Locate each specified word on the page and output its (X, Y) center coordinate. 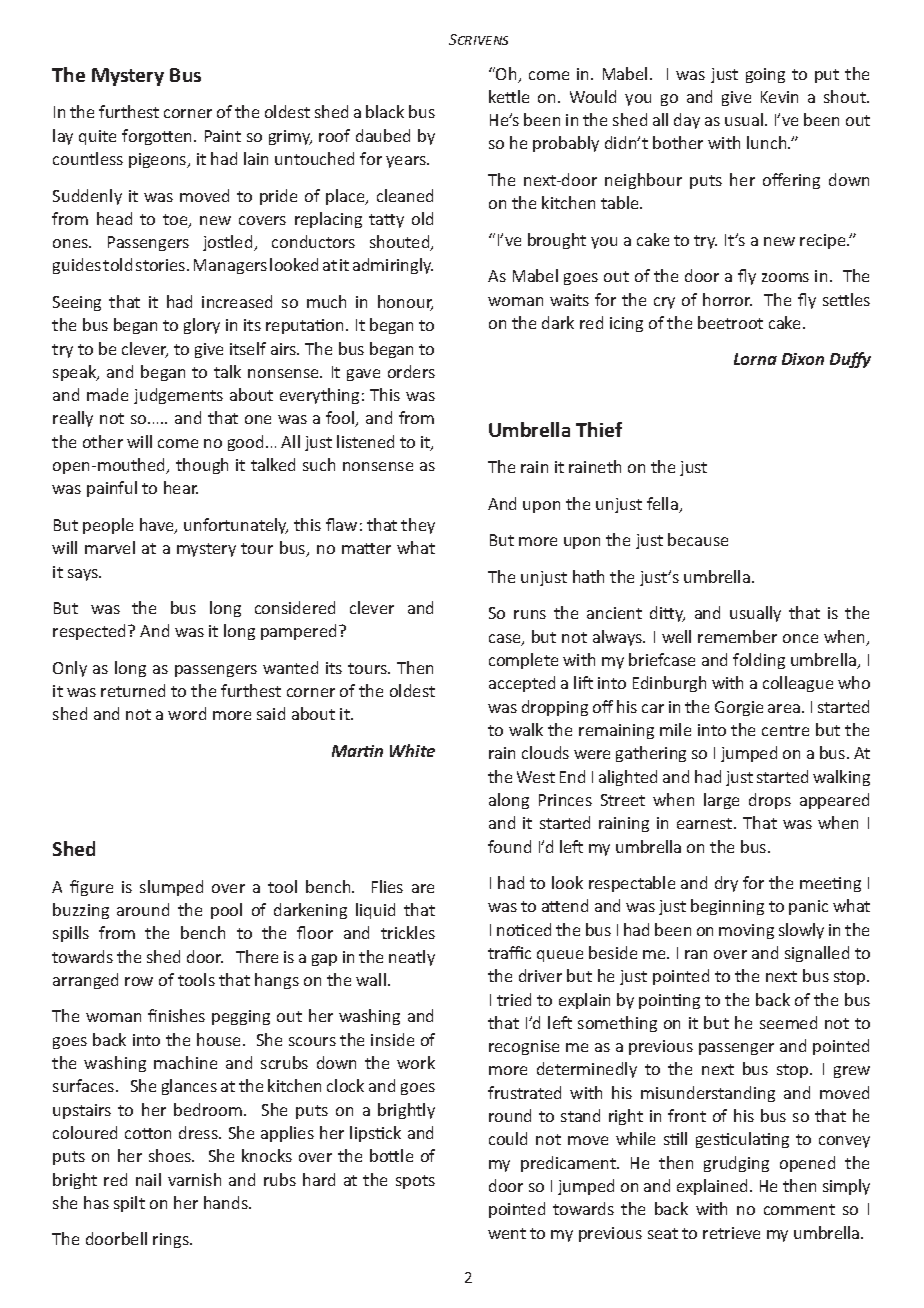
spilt (129, 1204)
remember (737, 636)
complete (523, 661)
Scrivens (478, 39)
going (765, 75)
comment (799, 1209)
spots (415, 1182)
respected (91, 632)
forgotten (158, 137)
